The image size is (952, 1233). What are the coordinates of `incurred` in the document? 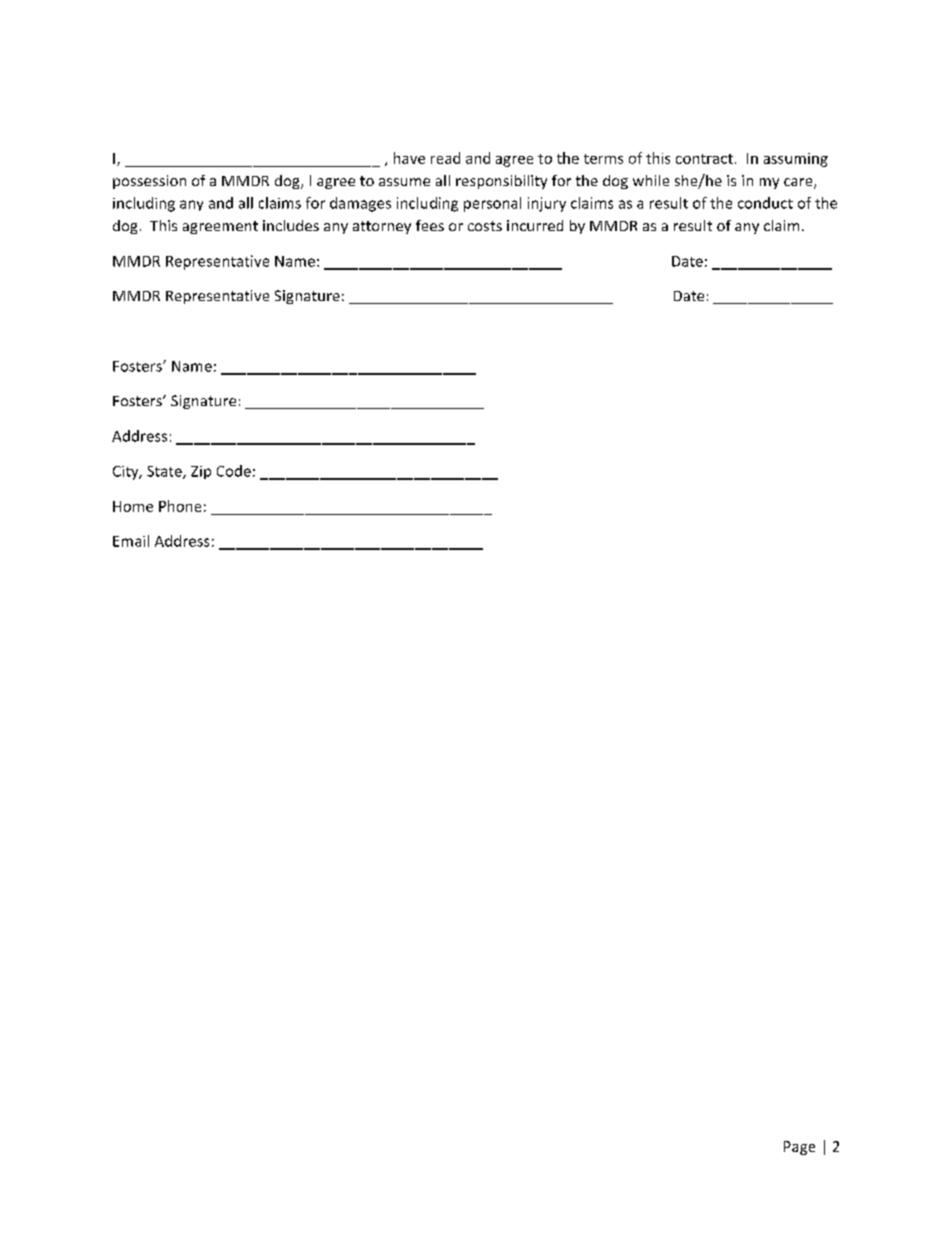 It's located at (535, 225).
